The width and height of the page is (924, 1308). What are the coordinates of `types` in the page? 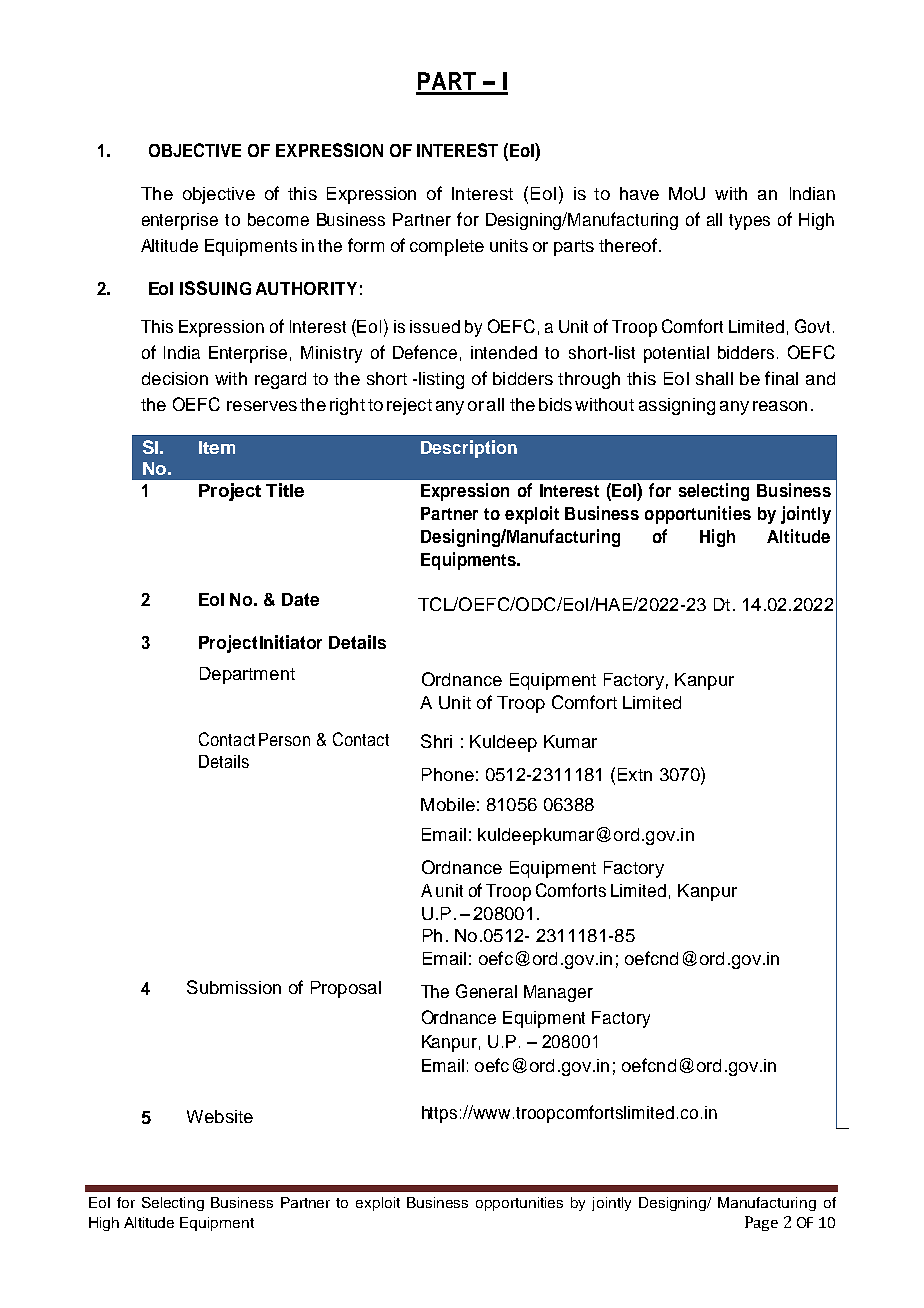 It's located at (749, 222).
